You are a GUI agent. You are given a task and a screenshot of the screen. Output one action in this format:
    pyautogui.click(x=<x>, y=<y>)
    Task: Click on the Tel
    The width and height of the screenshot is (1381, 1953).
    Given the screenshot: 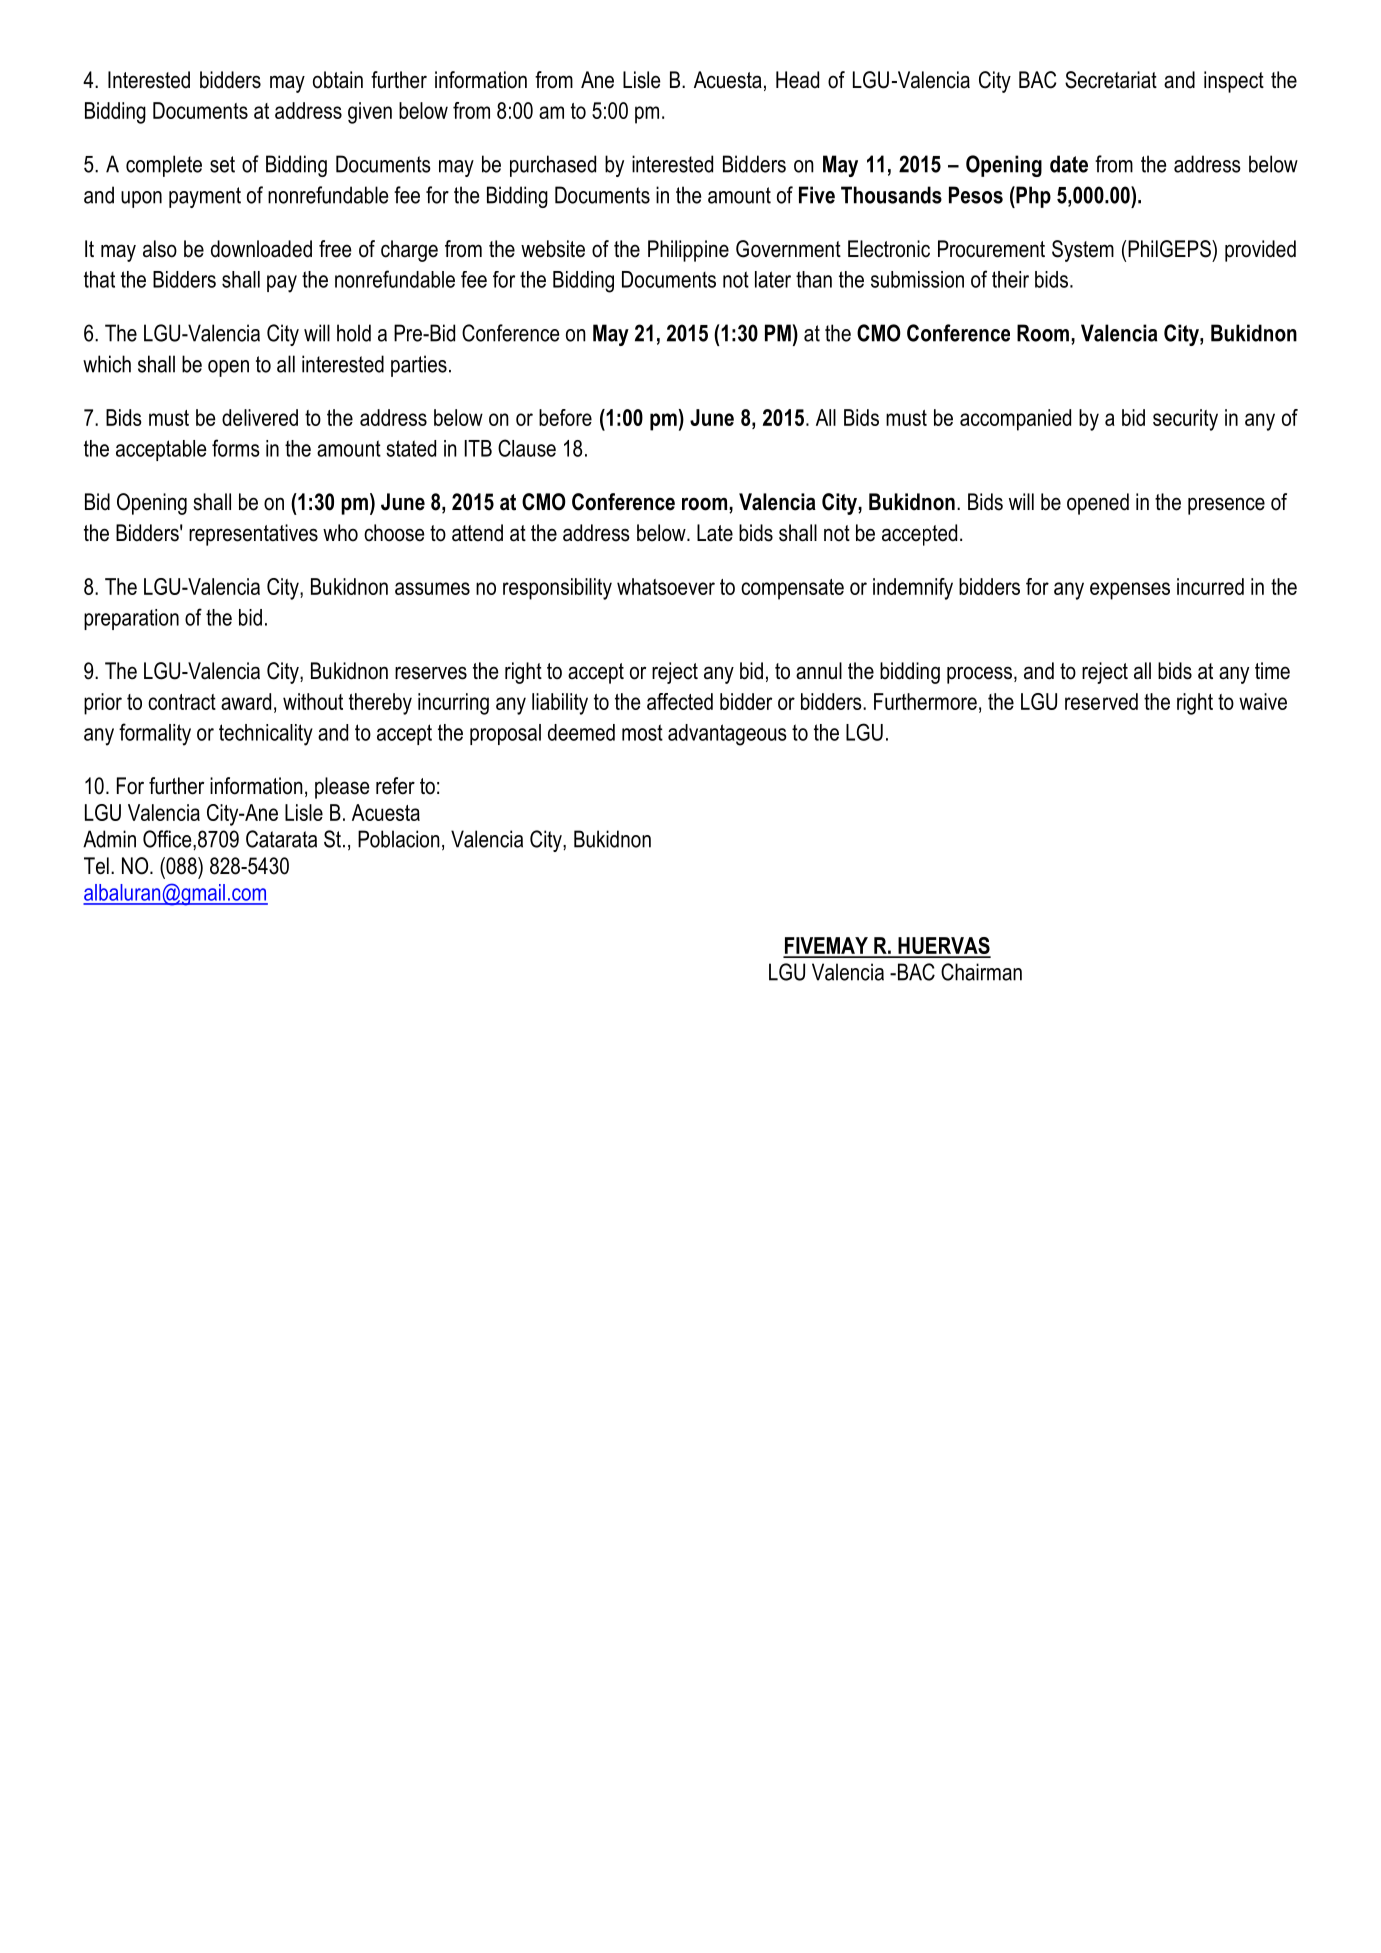 What is the action you would take?
    pyautogui.click(x=96, y=866)
